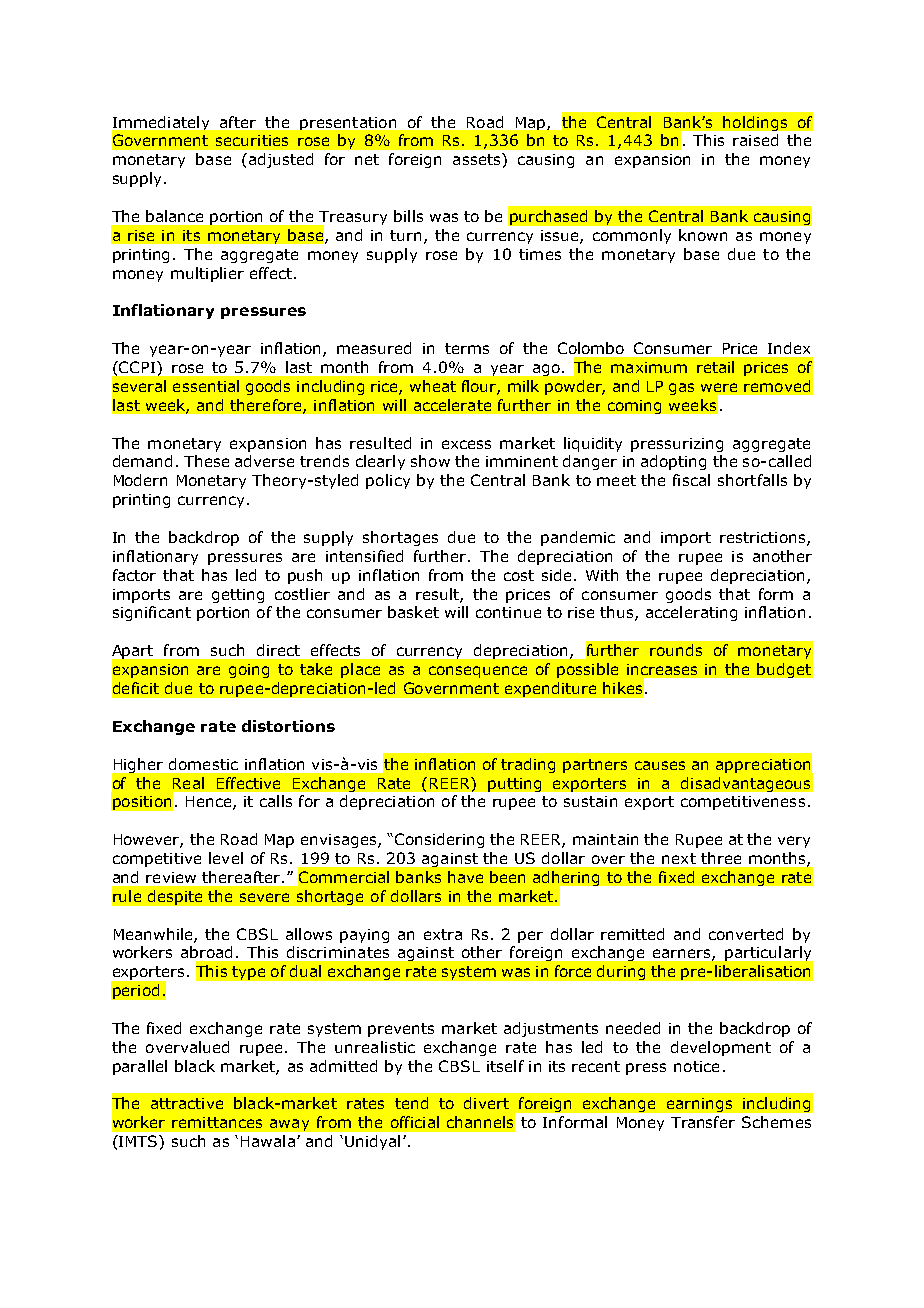 The width and height of the page is (924, 1308). I want to click on These, so click(206, 461).
